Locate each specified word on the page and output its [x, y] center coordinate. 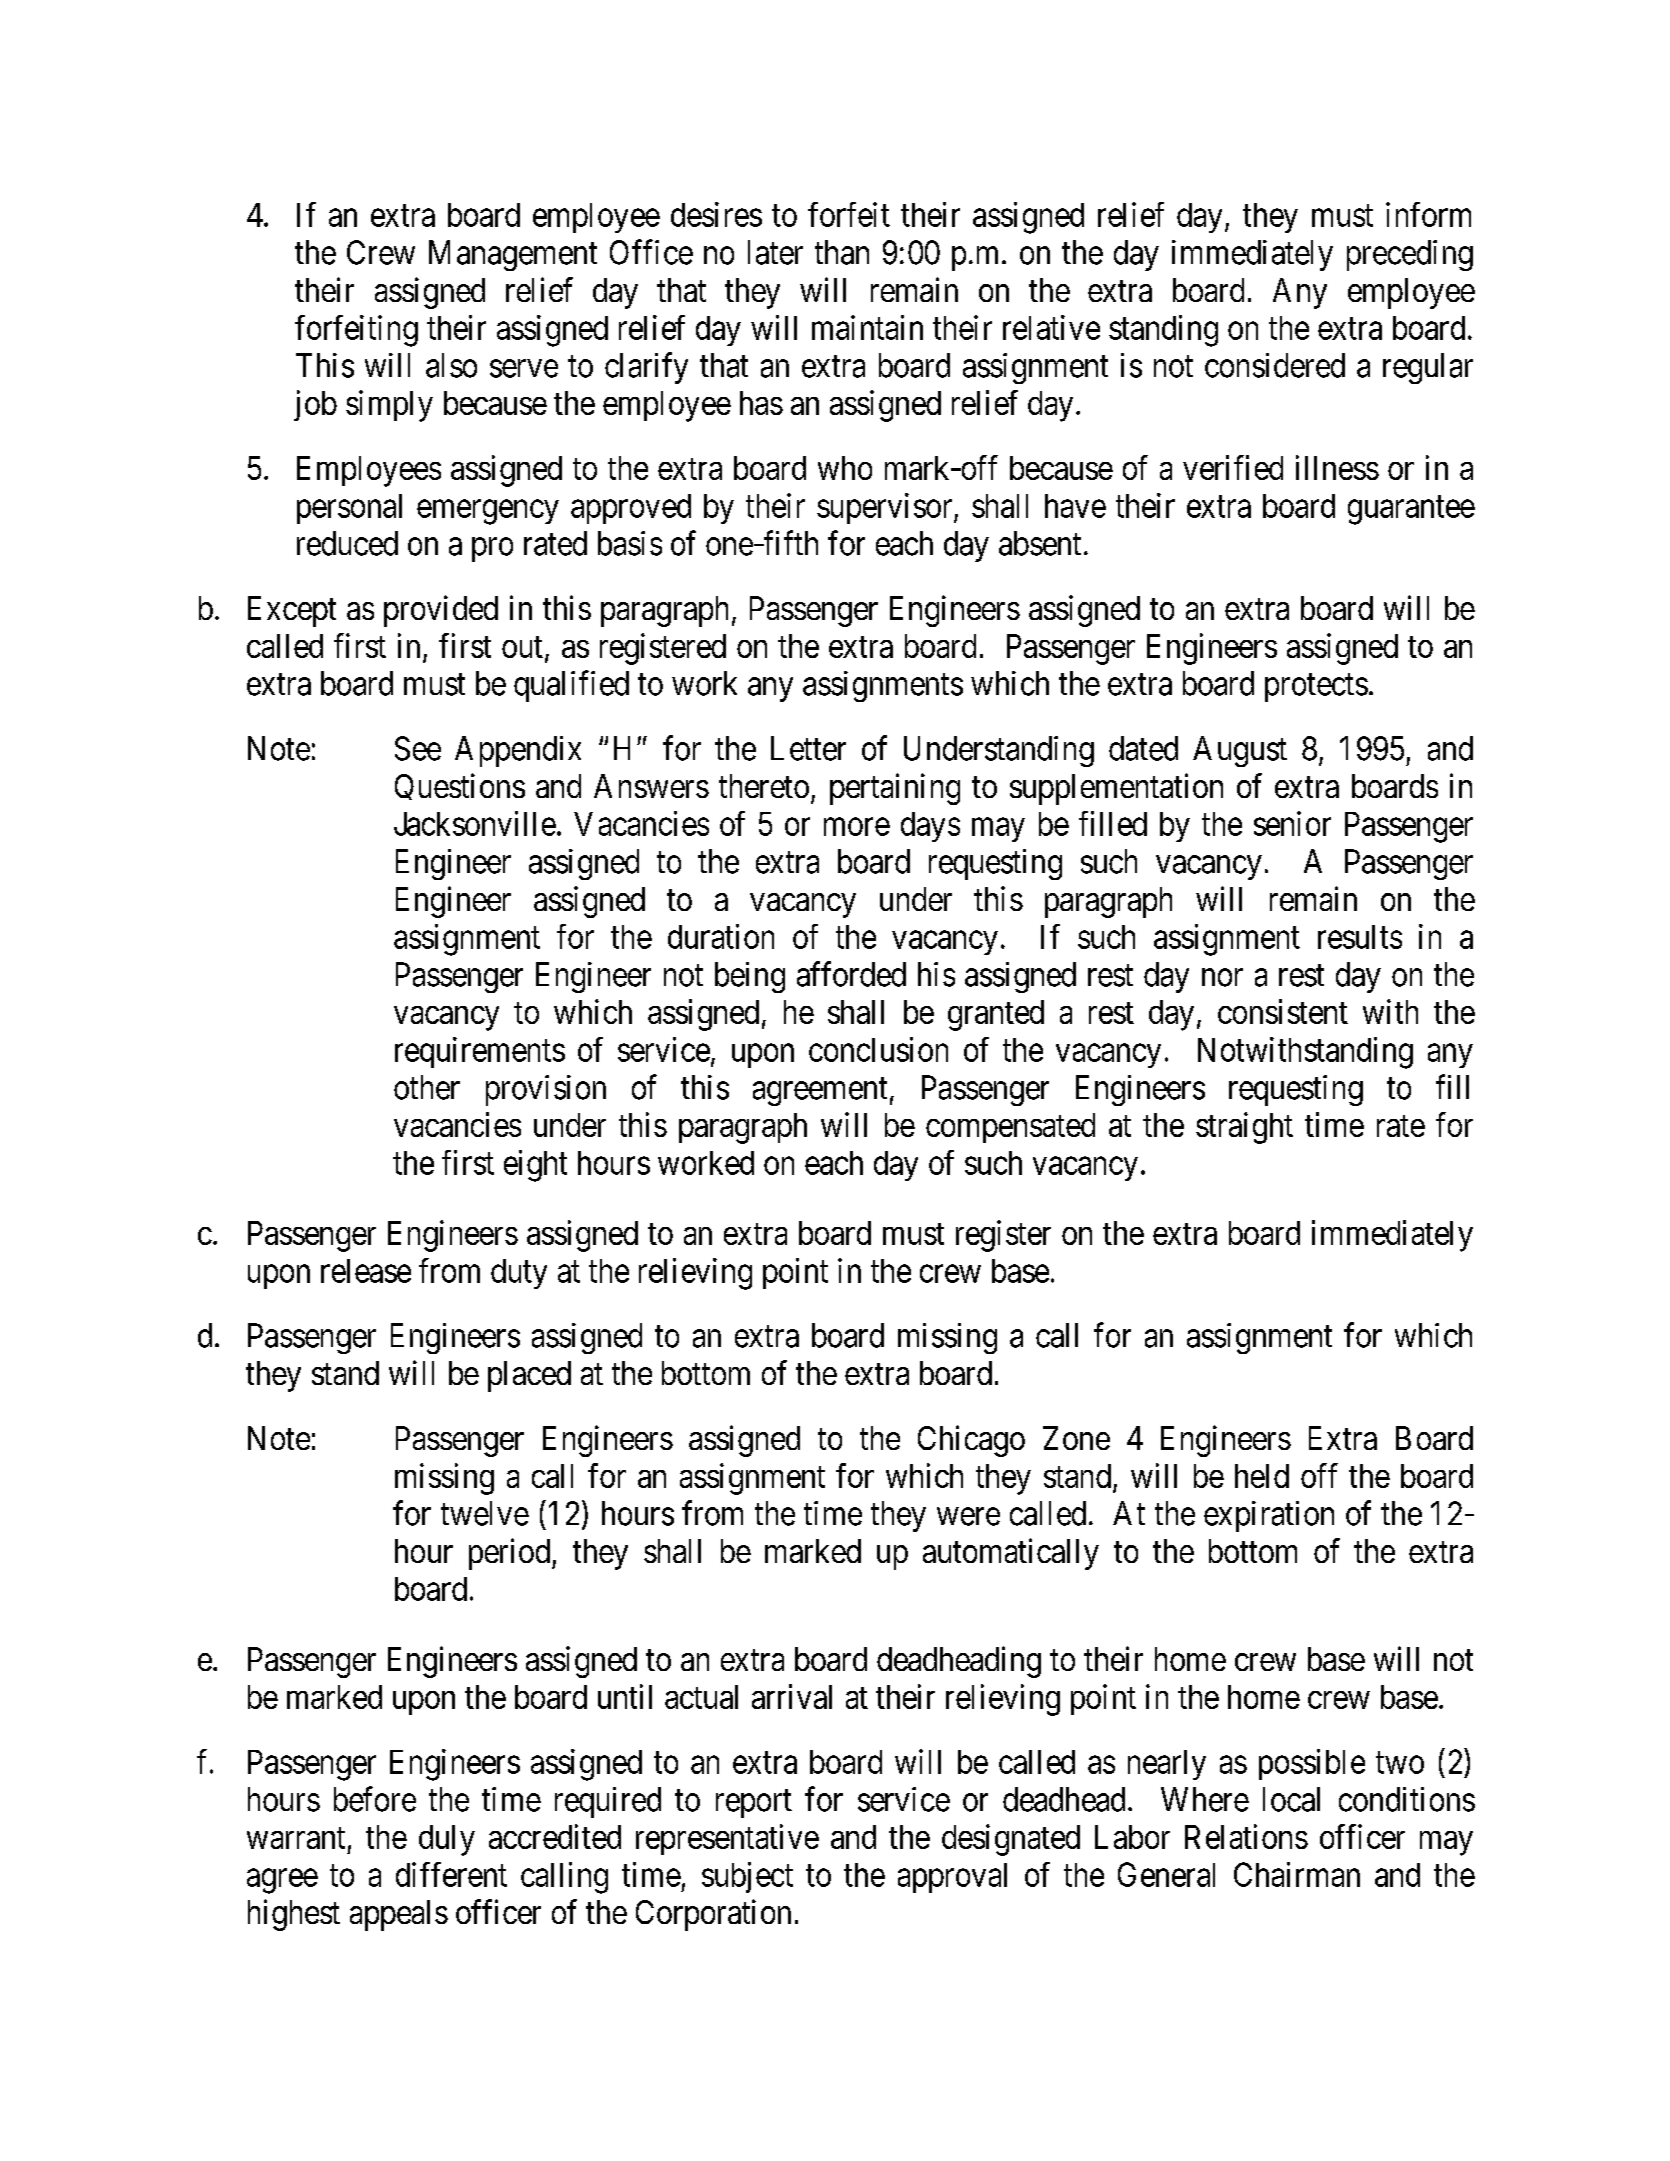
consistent [1283, 1011]
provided [441, 611]
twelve [485, 1513]
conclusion [878, 1049]
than [842, 252]
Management [513, 255]
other [427, 1087]
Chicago [971, 1441]
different [451, 1874]
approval [952, 1878]
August [1240, 751]
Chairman [1297, 1874]
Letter [808, 748]
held [1262, 1476]
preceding [1410, 255]
